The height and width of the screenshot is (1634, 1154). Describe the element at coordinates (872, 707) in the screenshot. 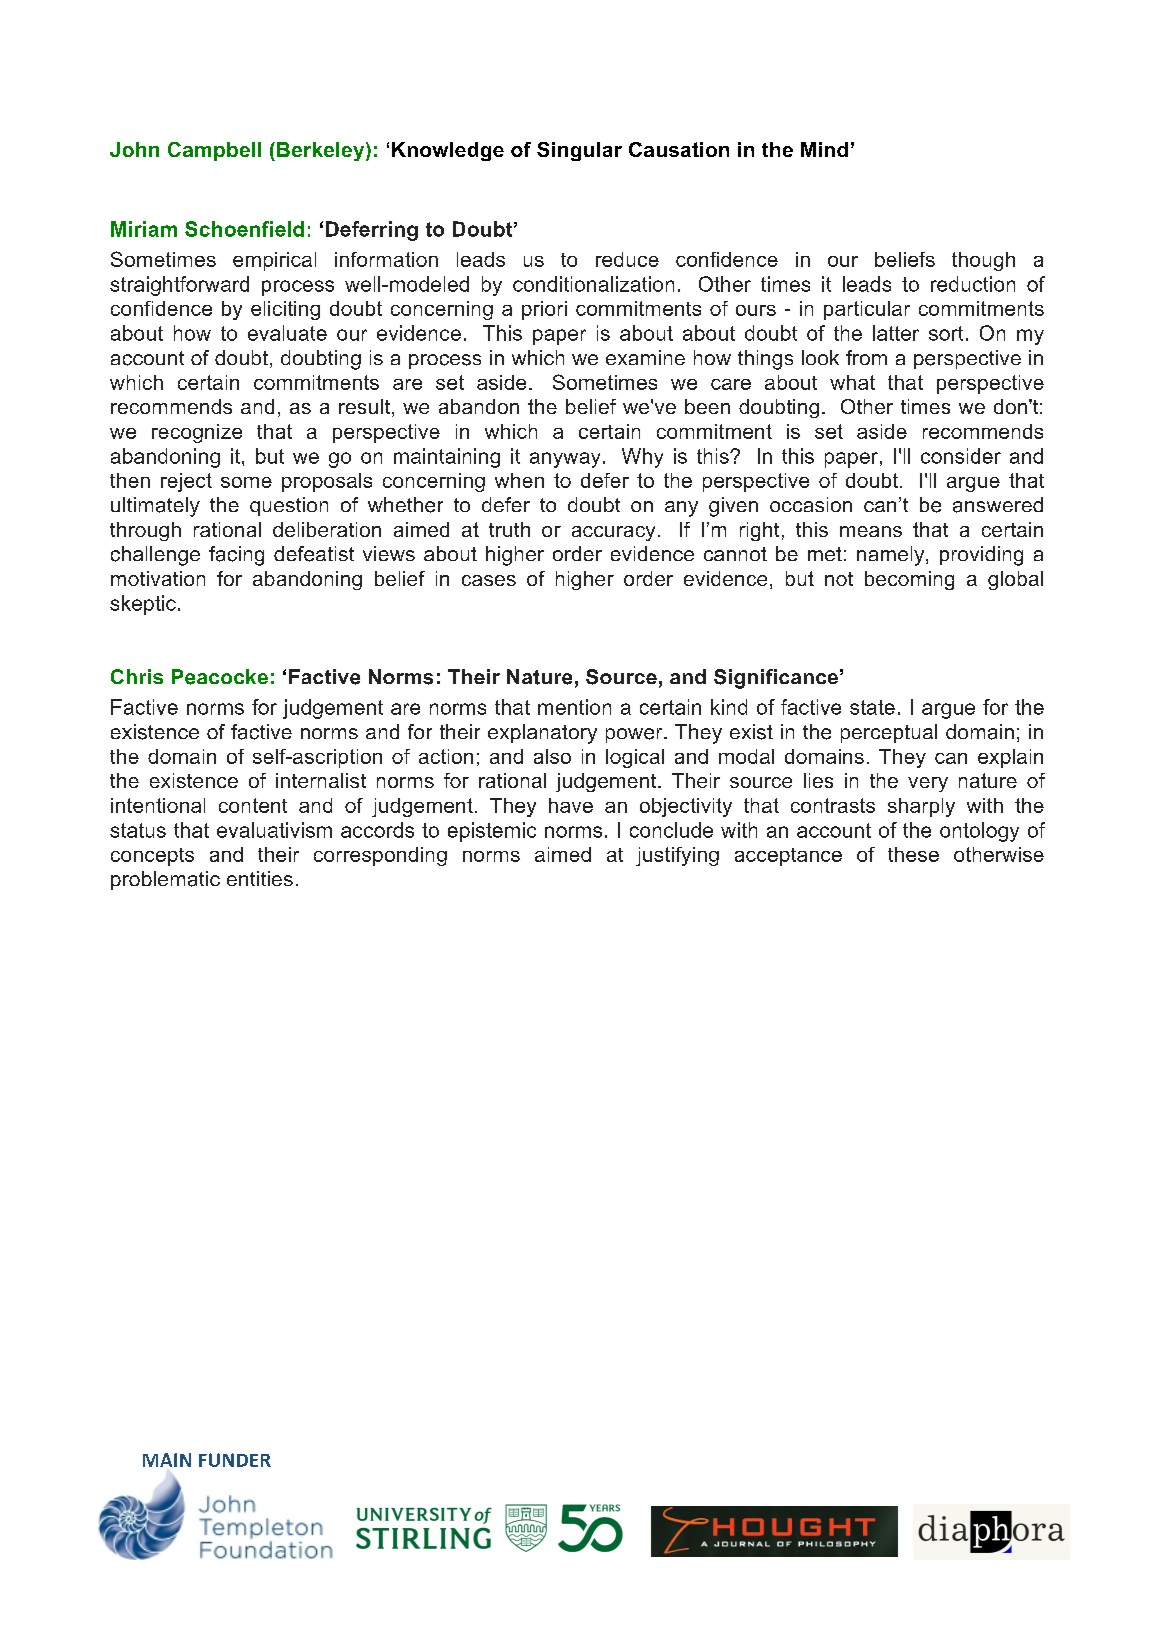

I see `state` at that location.
